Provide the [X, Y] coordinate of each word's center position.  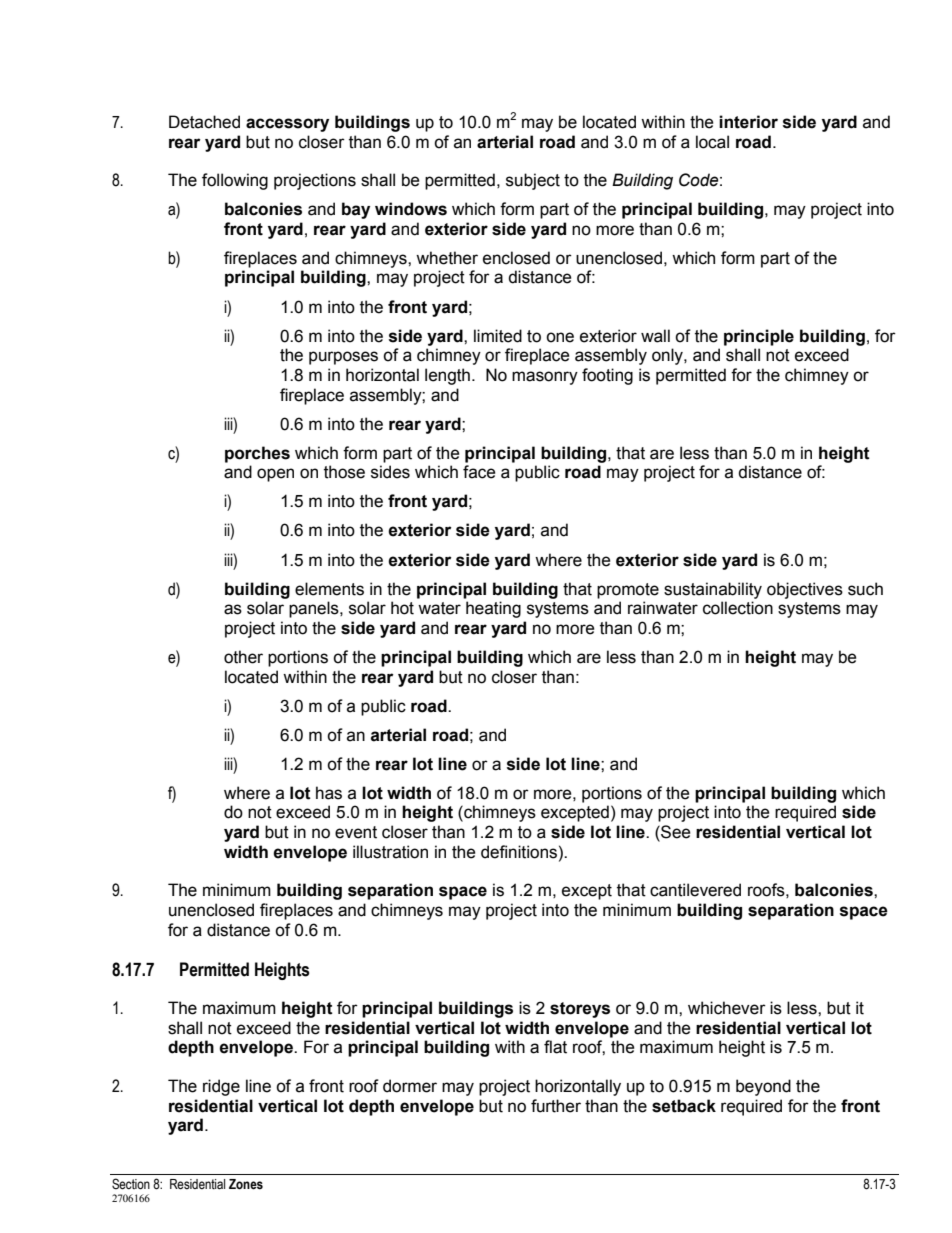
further [556, 1106]
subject [533, 181]
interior [748, 122]
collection [738, 608]
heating [493, 609]
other [243, 657]
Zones [246, 1184]
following [235, 181]
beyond [763, 1087]
